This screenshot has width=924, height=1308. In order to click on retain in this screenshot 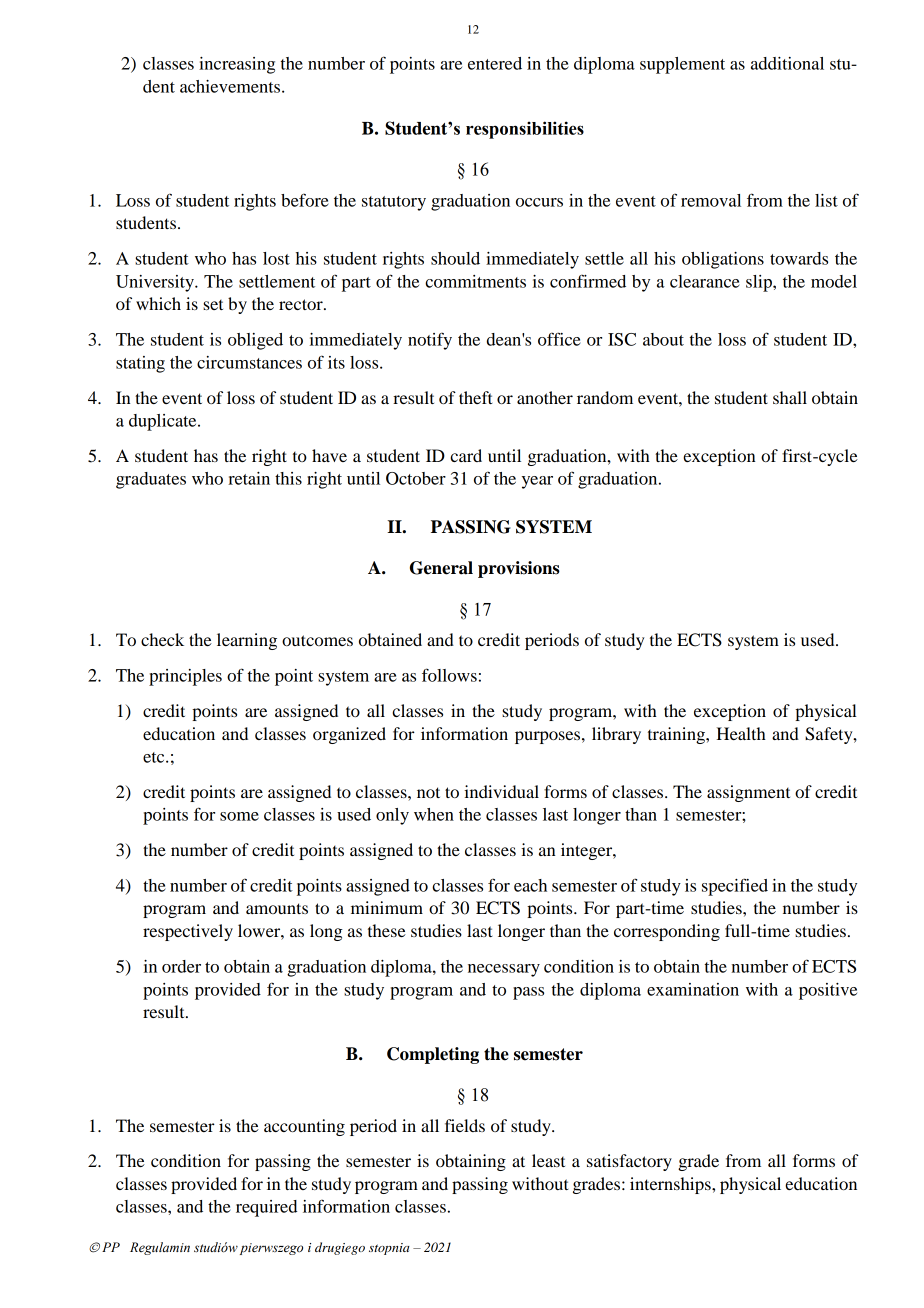, I will do `click(249, 478)`.
